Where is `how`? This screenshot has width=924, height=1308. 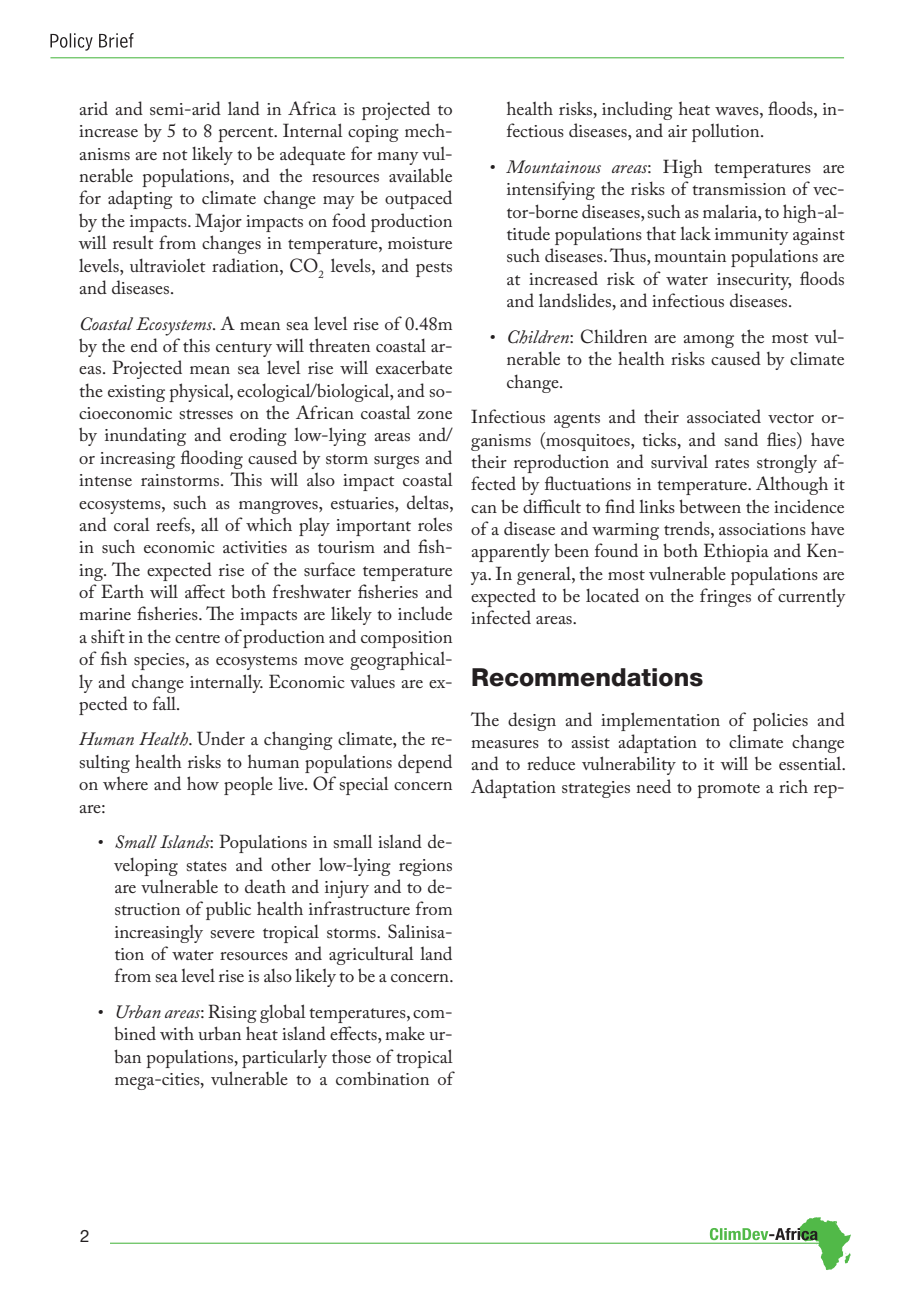 how is located at coordinates (203, 783).
